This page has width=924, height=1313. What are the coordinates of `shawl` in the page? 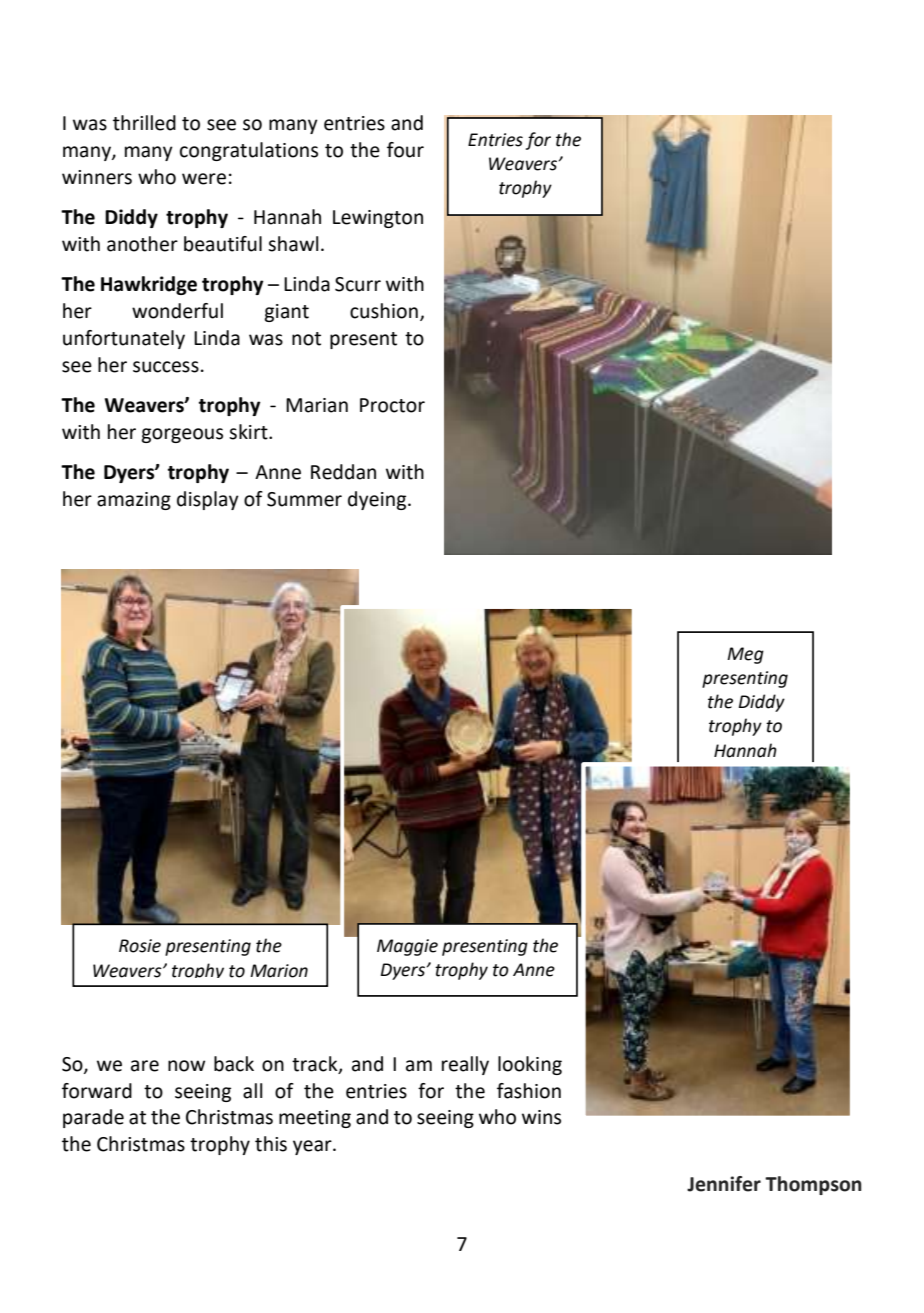 It's located at (293, 244).
